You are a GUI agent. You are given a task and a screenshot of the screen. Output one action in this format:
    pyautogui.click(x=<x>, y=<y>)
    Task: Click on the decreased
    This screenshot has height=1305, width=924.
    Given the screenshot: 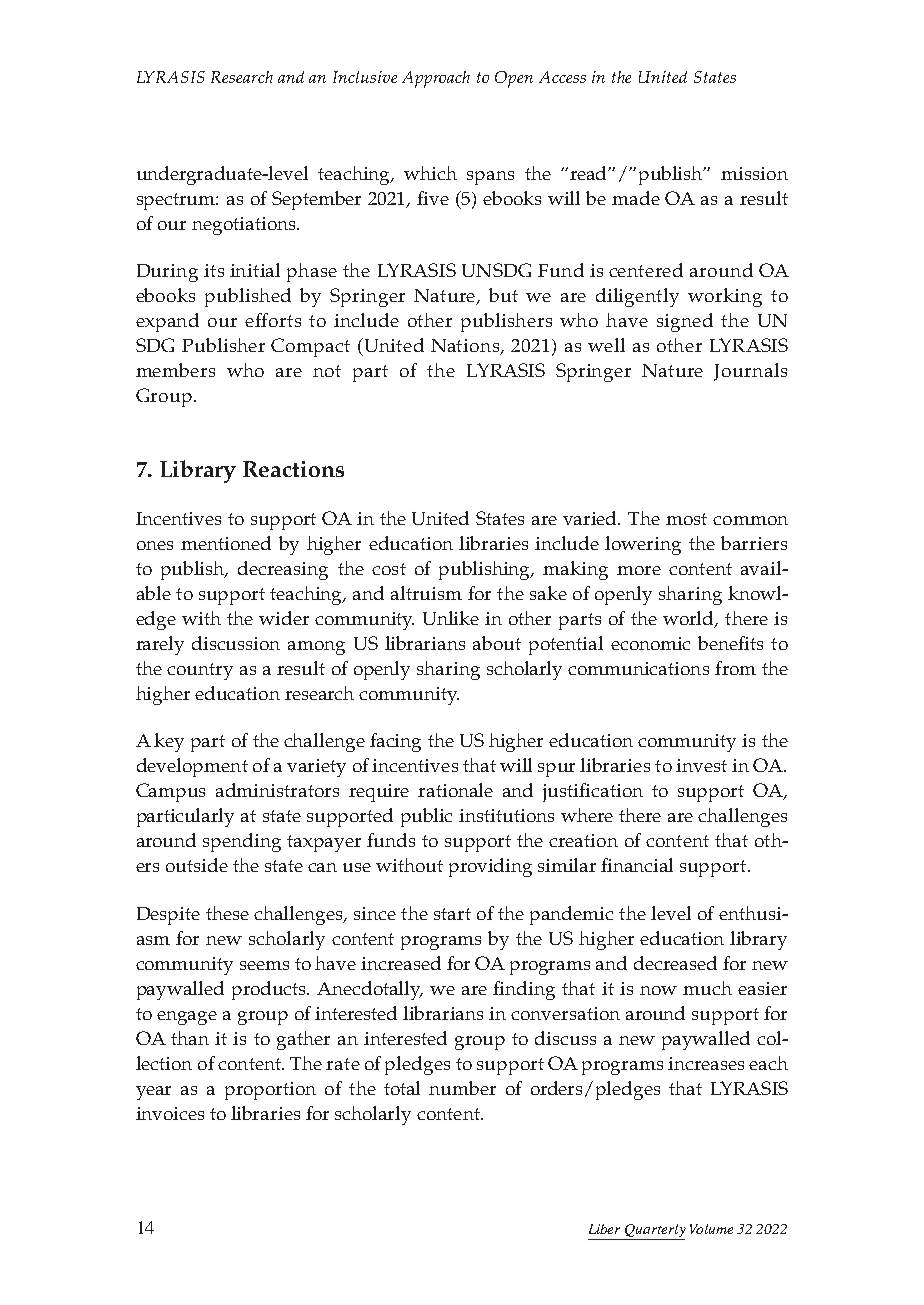 What is the action you would take?
    pyautogui.click(x=675, y=963)
